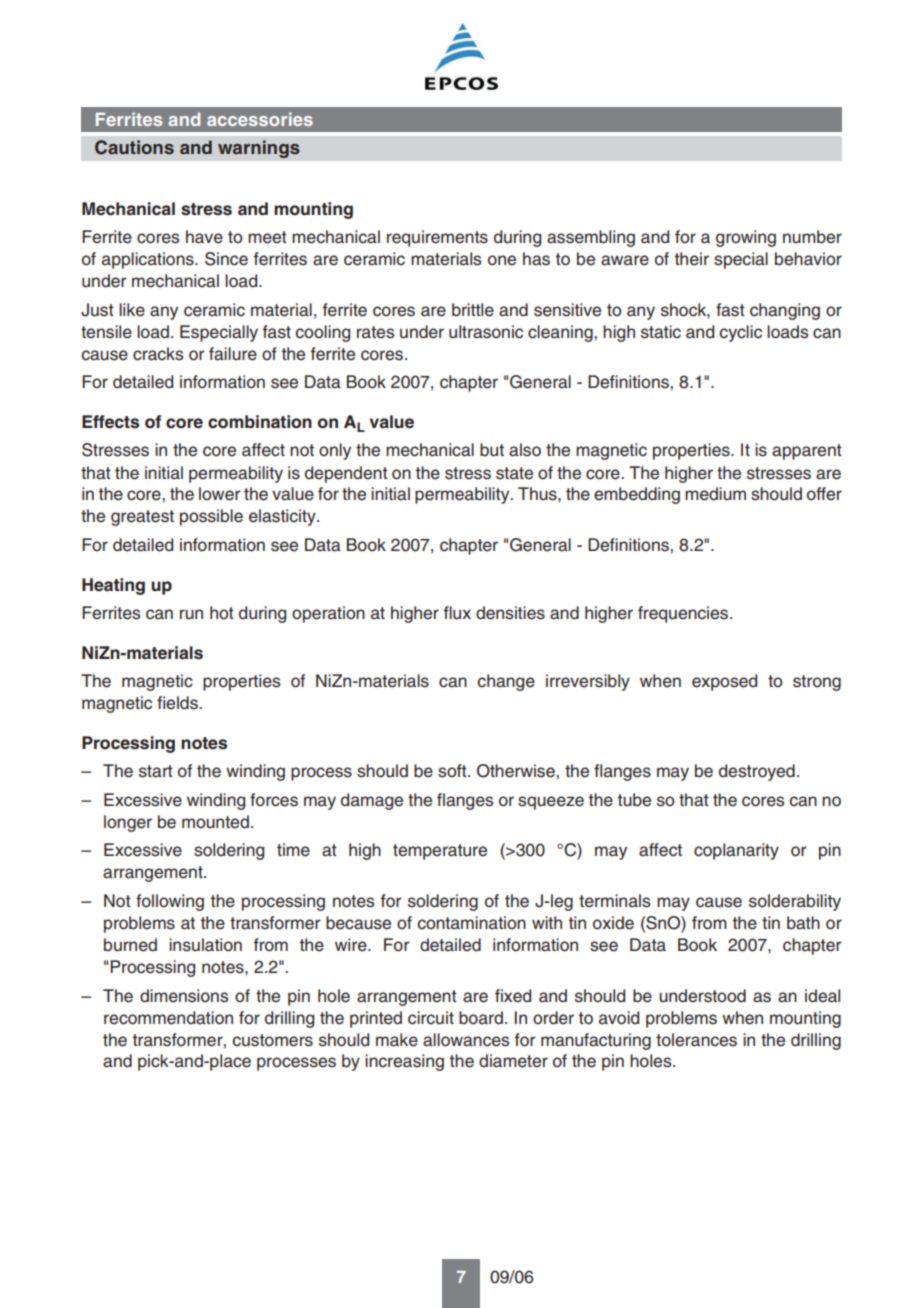  What do you see at coordinates (724, 682) in the document?
I see `exposed` at bounding box center [724, 682].
